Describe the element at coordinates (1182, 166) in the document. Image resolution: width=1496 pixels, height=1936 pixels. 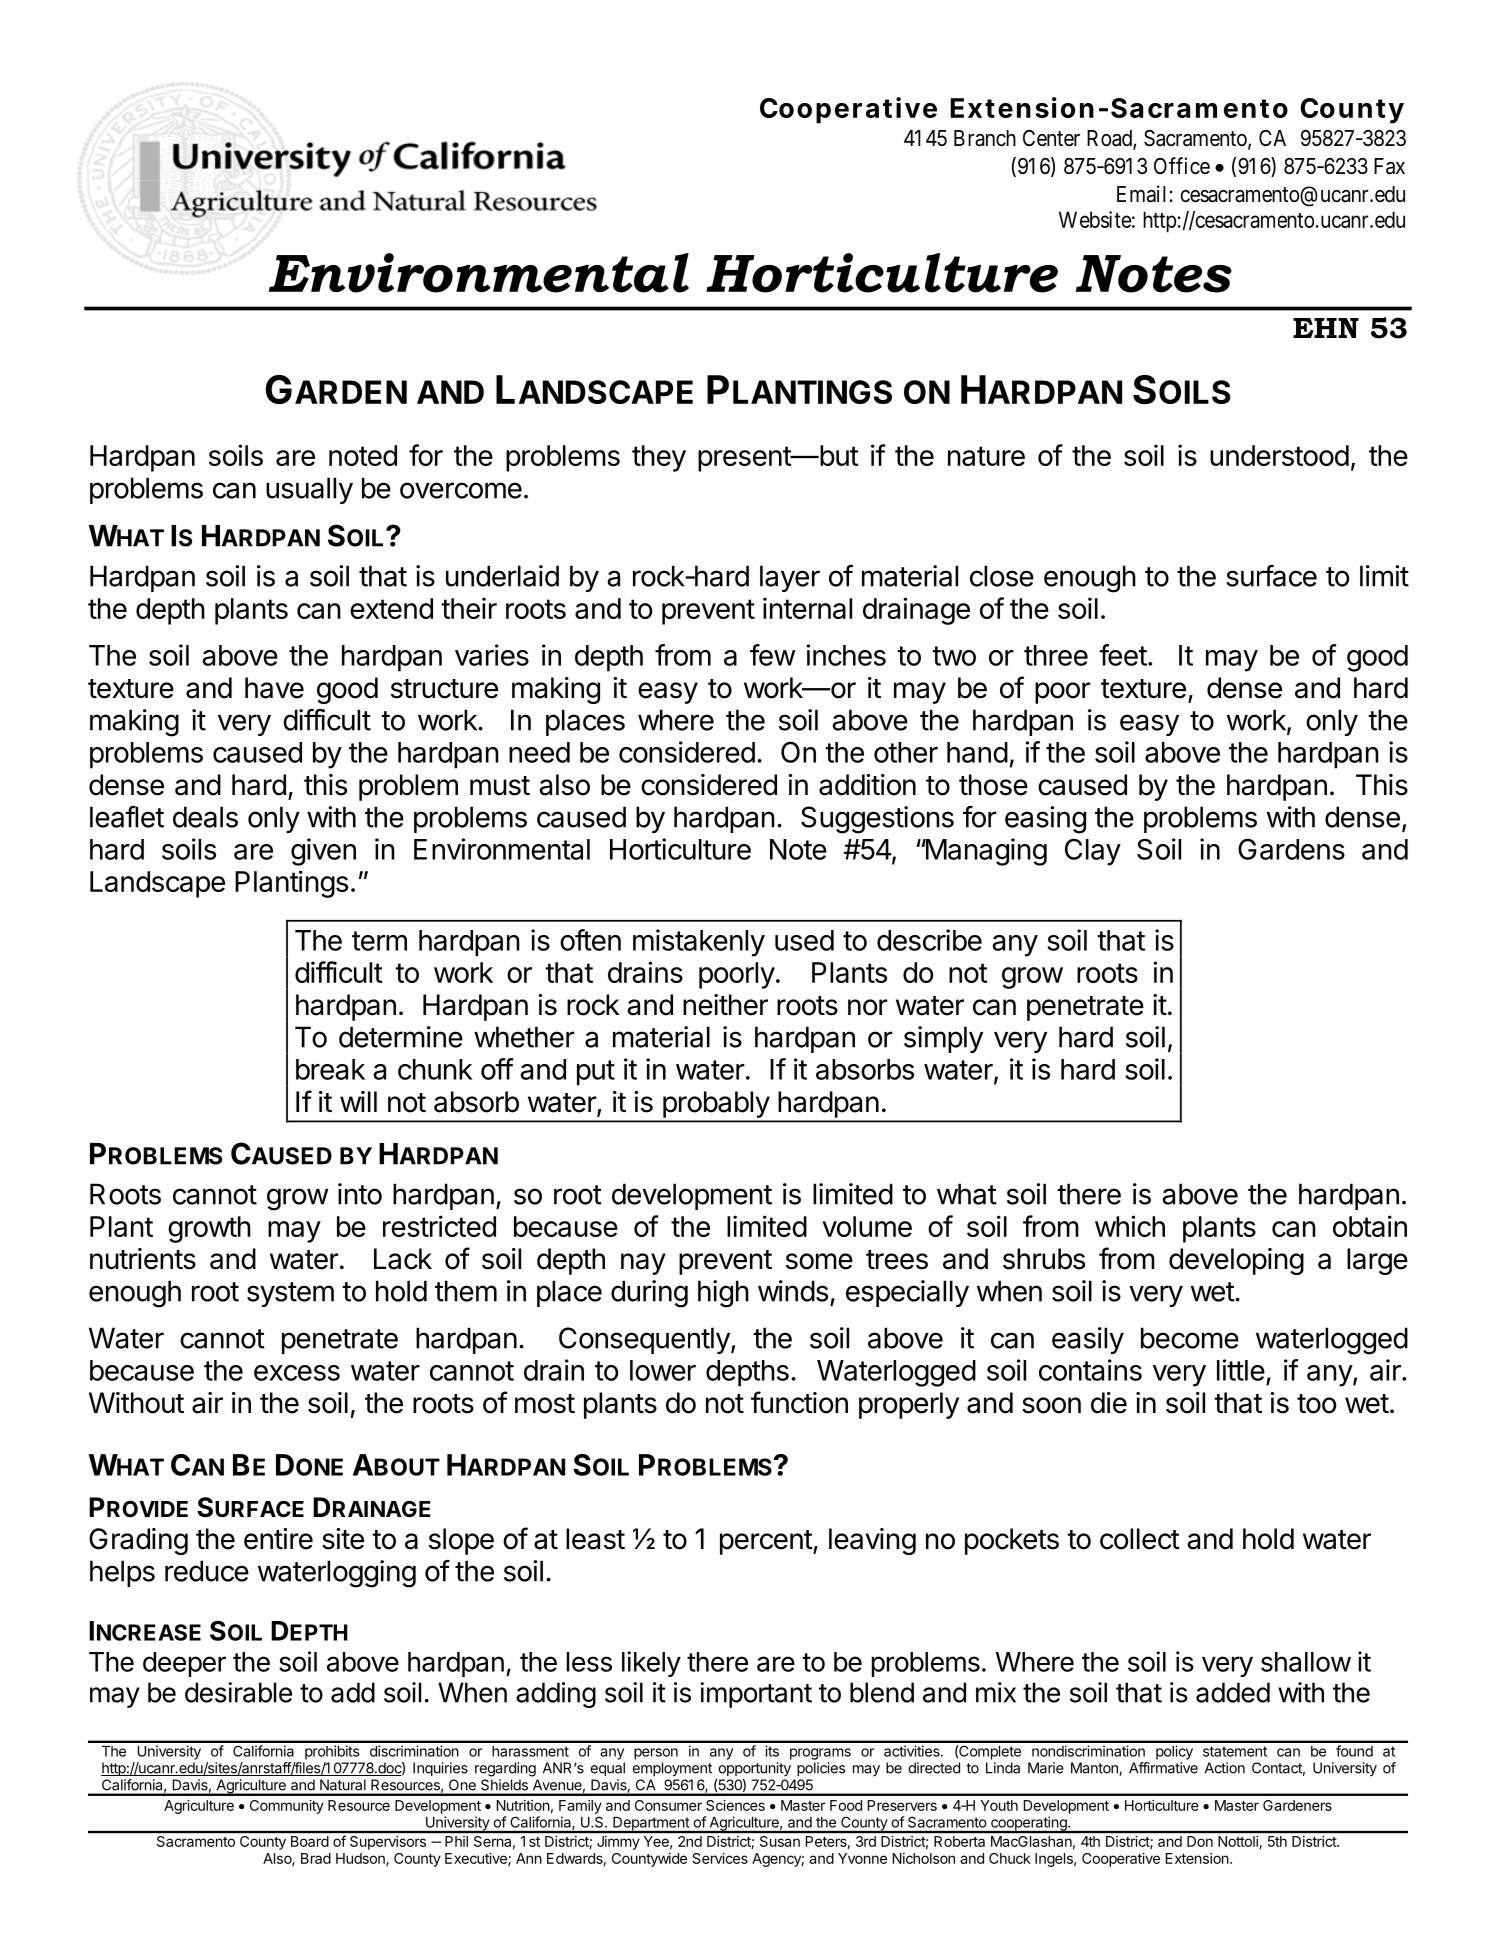
I see `Office` at that location.
